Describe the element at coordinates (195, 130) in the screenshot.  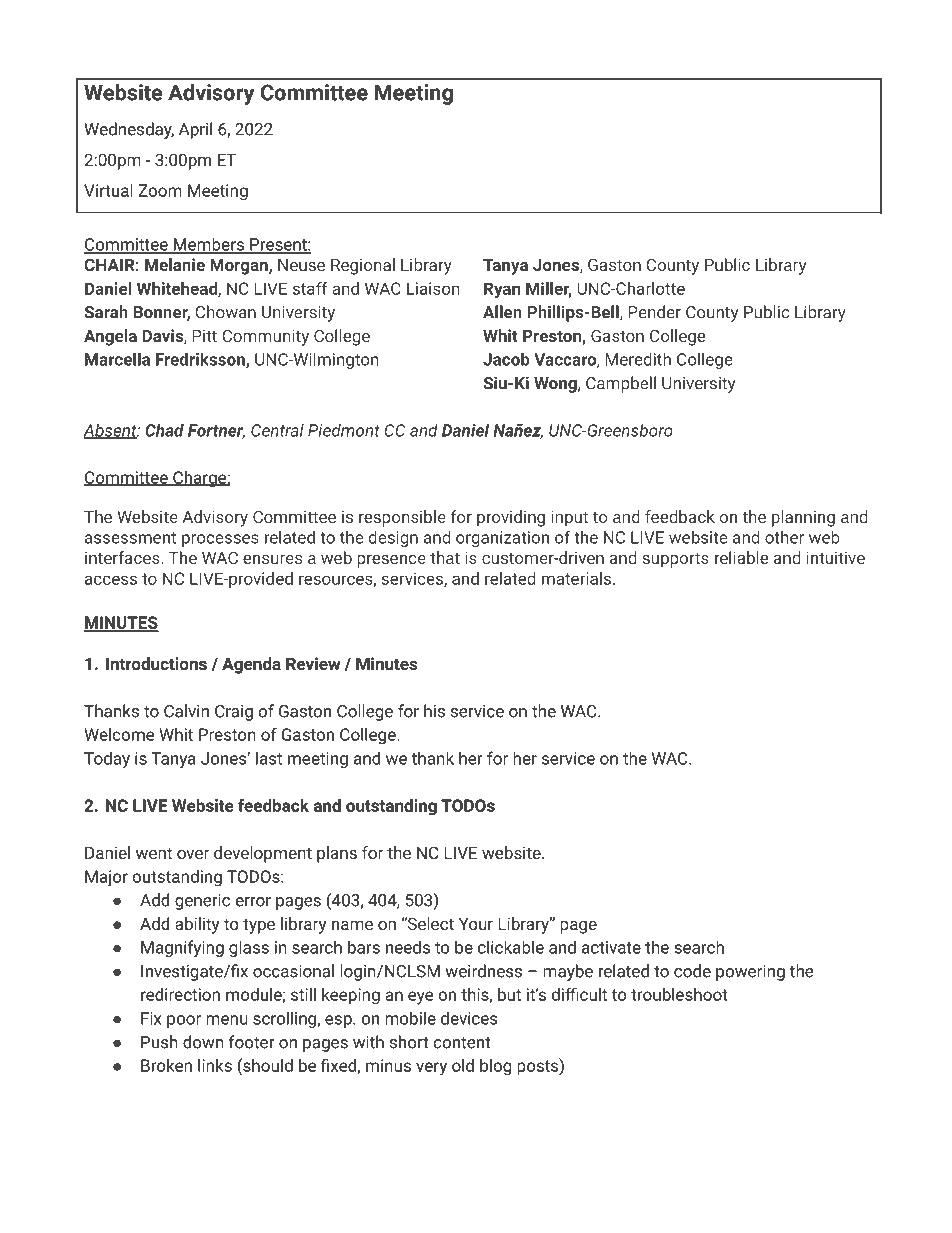
I see `April` at that location.
